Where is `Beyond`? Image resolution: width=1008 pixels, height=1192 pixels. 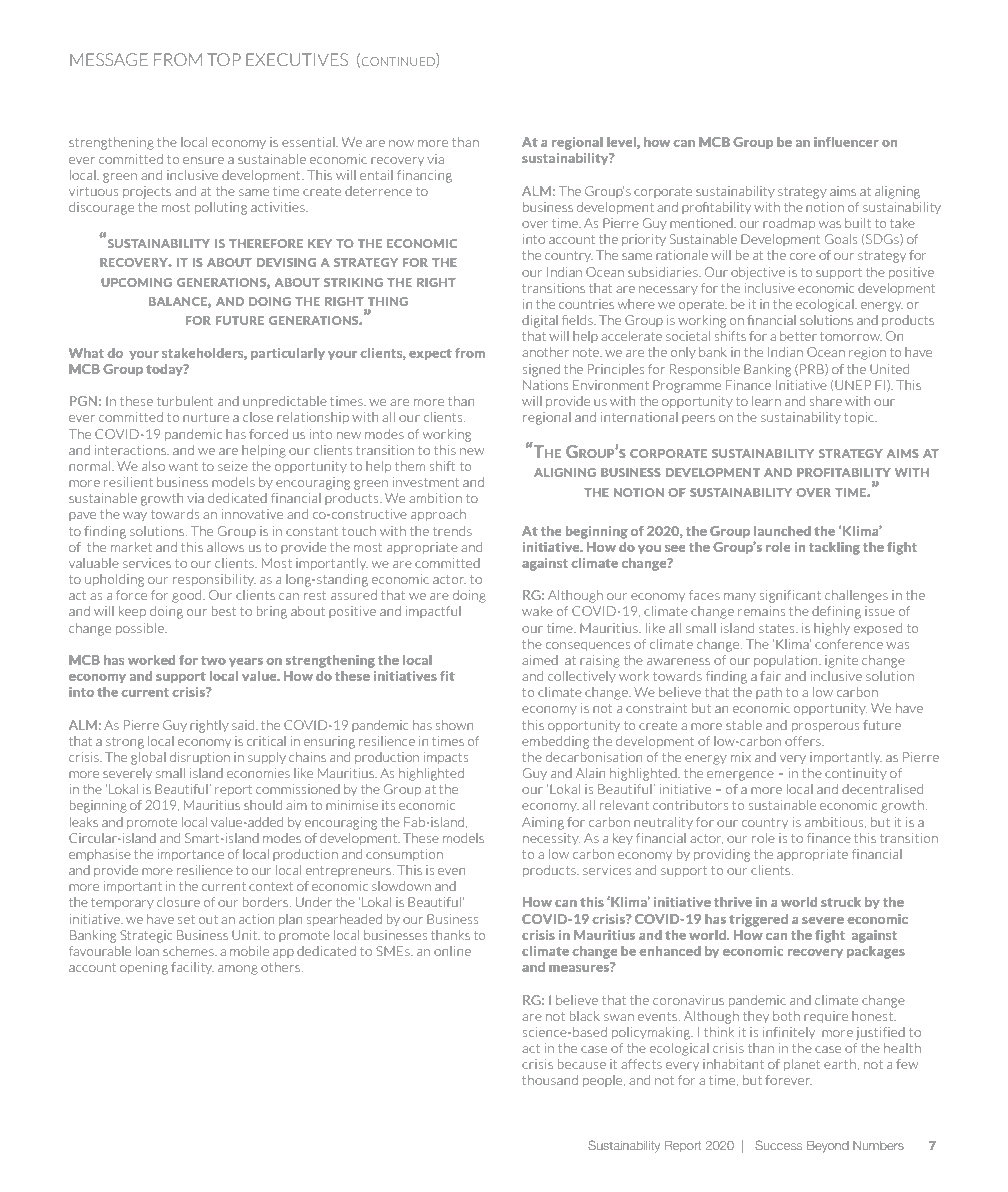
Beyond is located at coordinates (828, 1147).
